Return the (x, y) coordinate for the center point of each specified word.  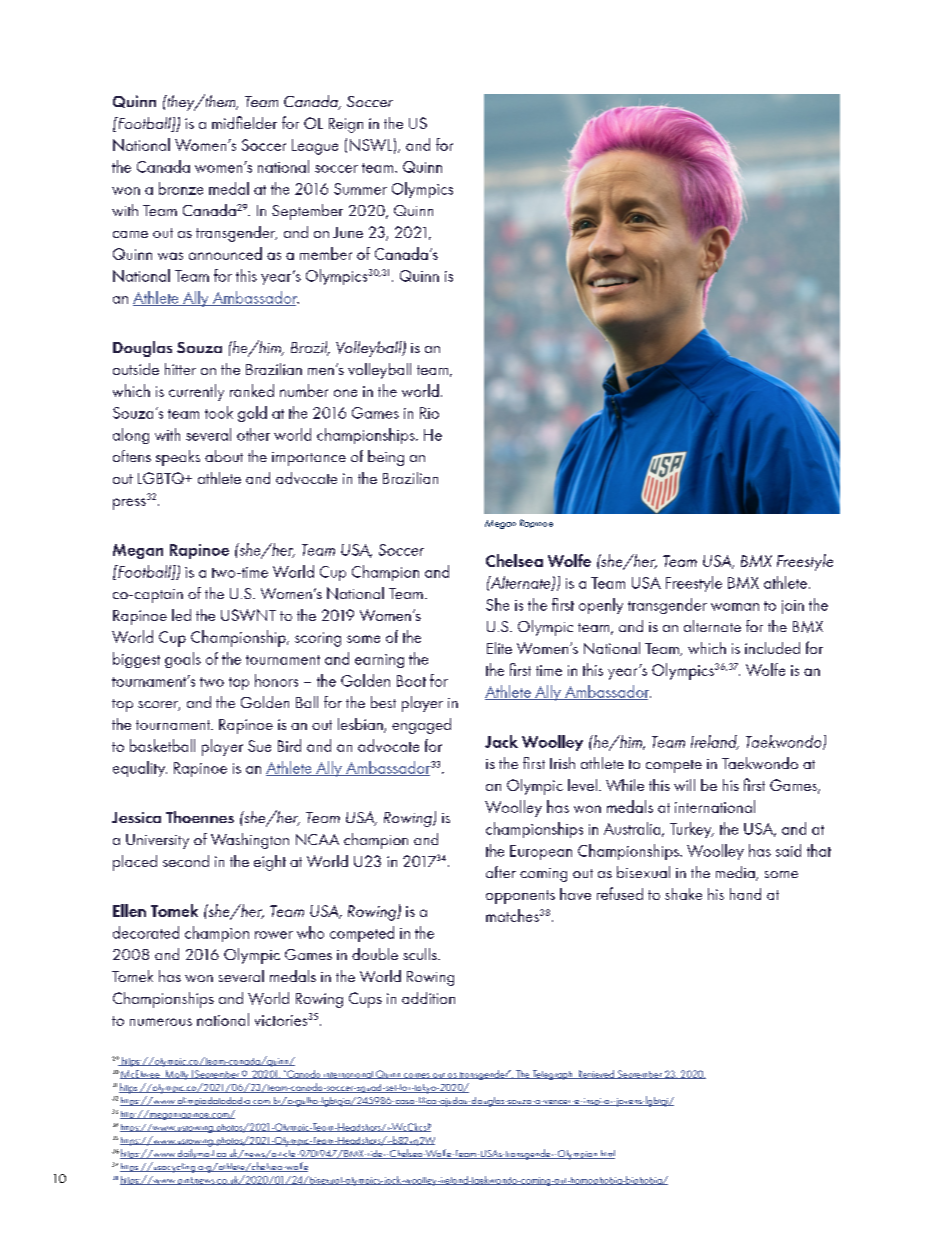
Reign (346, 125)
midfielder (244, 122)
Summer (360, 189)
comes (417, 1076)
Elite (499, 648)
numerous (161, 1022)
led (181, 615)
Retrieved (596, 1074)
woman (735, 607)
